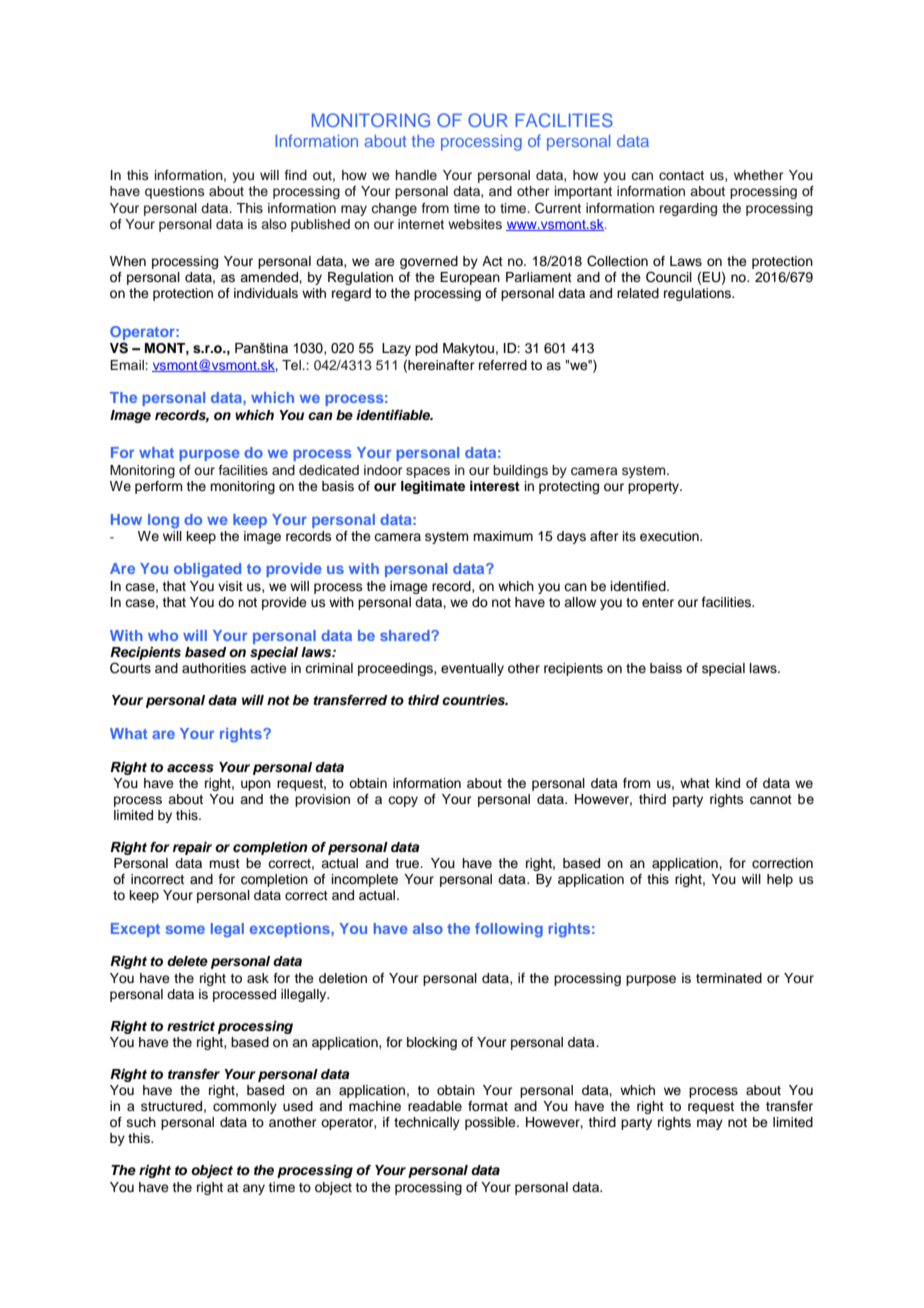 The image size is (924, 1308). I want to click on eventually, so click(472, 669).
